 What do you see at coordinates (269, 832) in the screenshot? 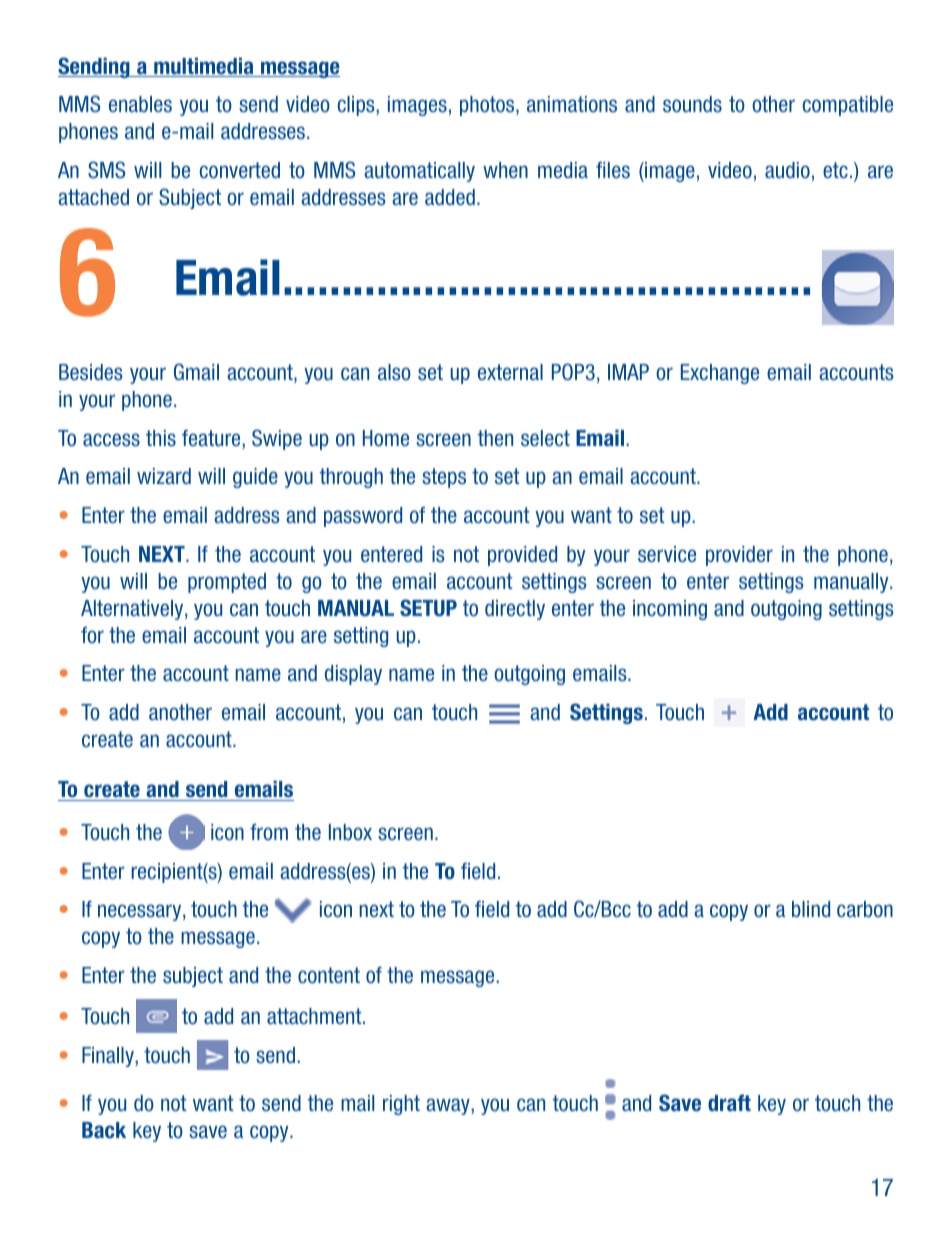
I see `from` at bounding box center [269, 832].
